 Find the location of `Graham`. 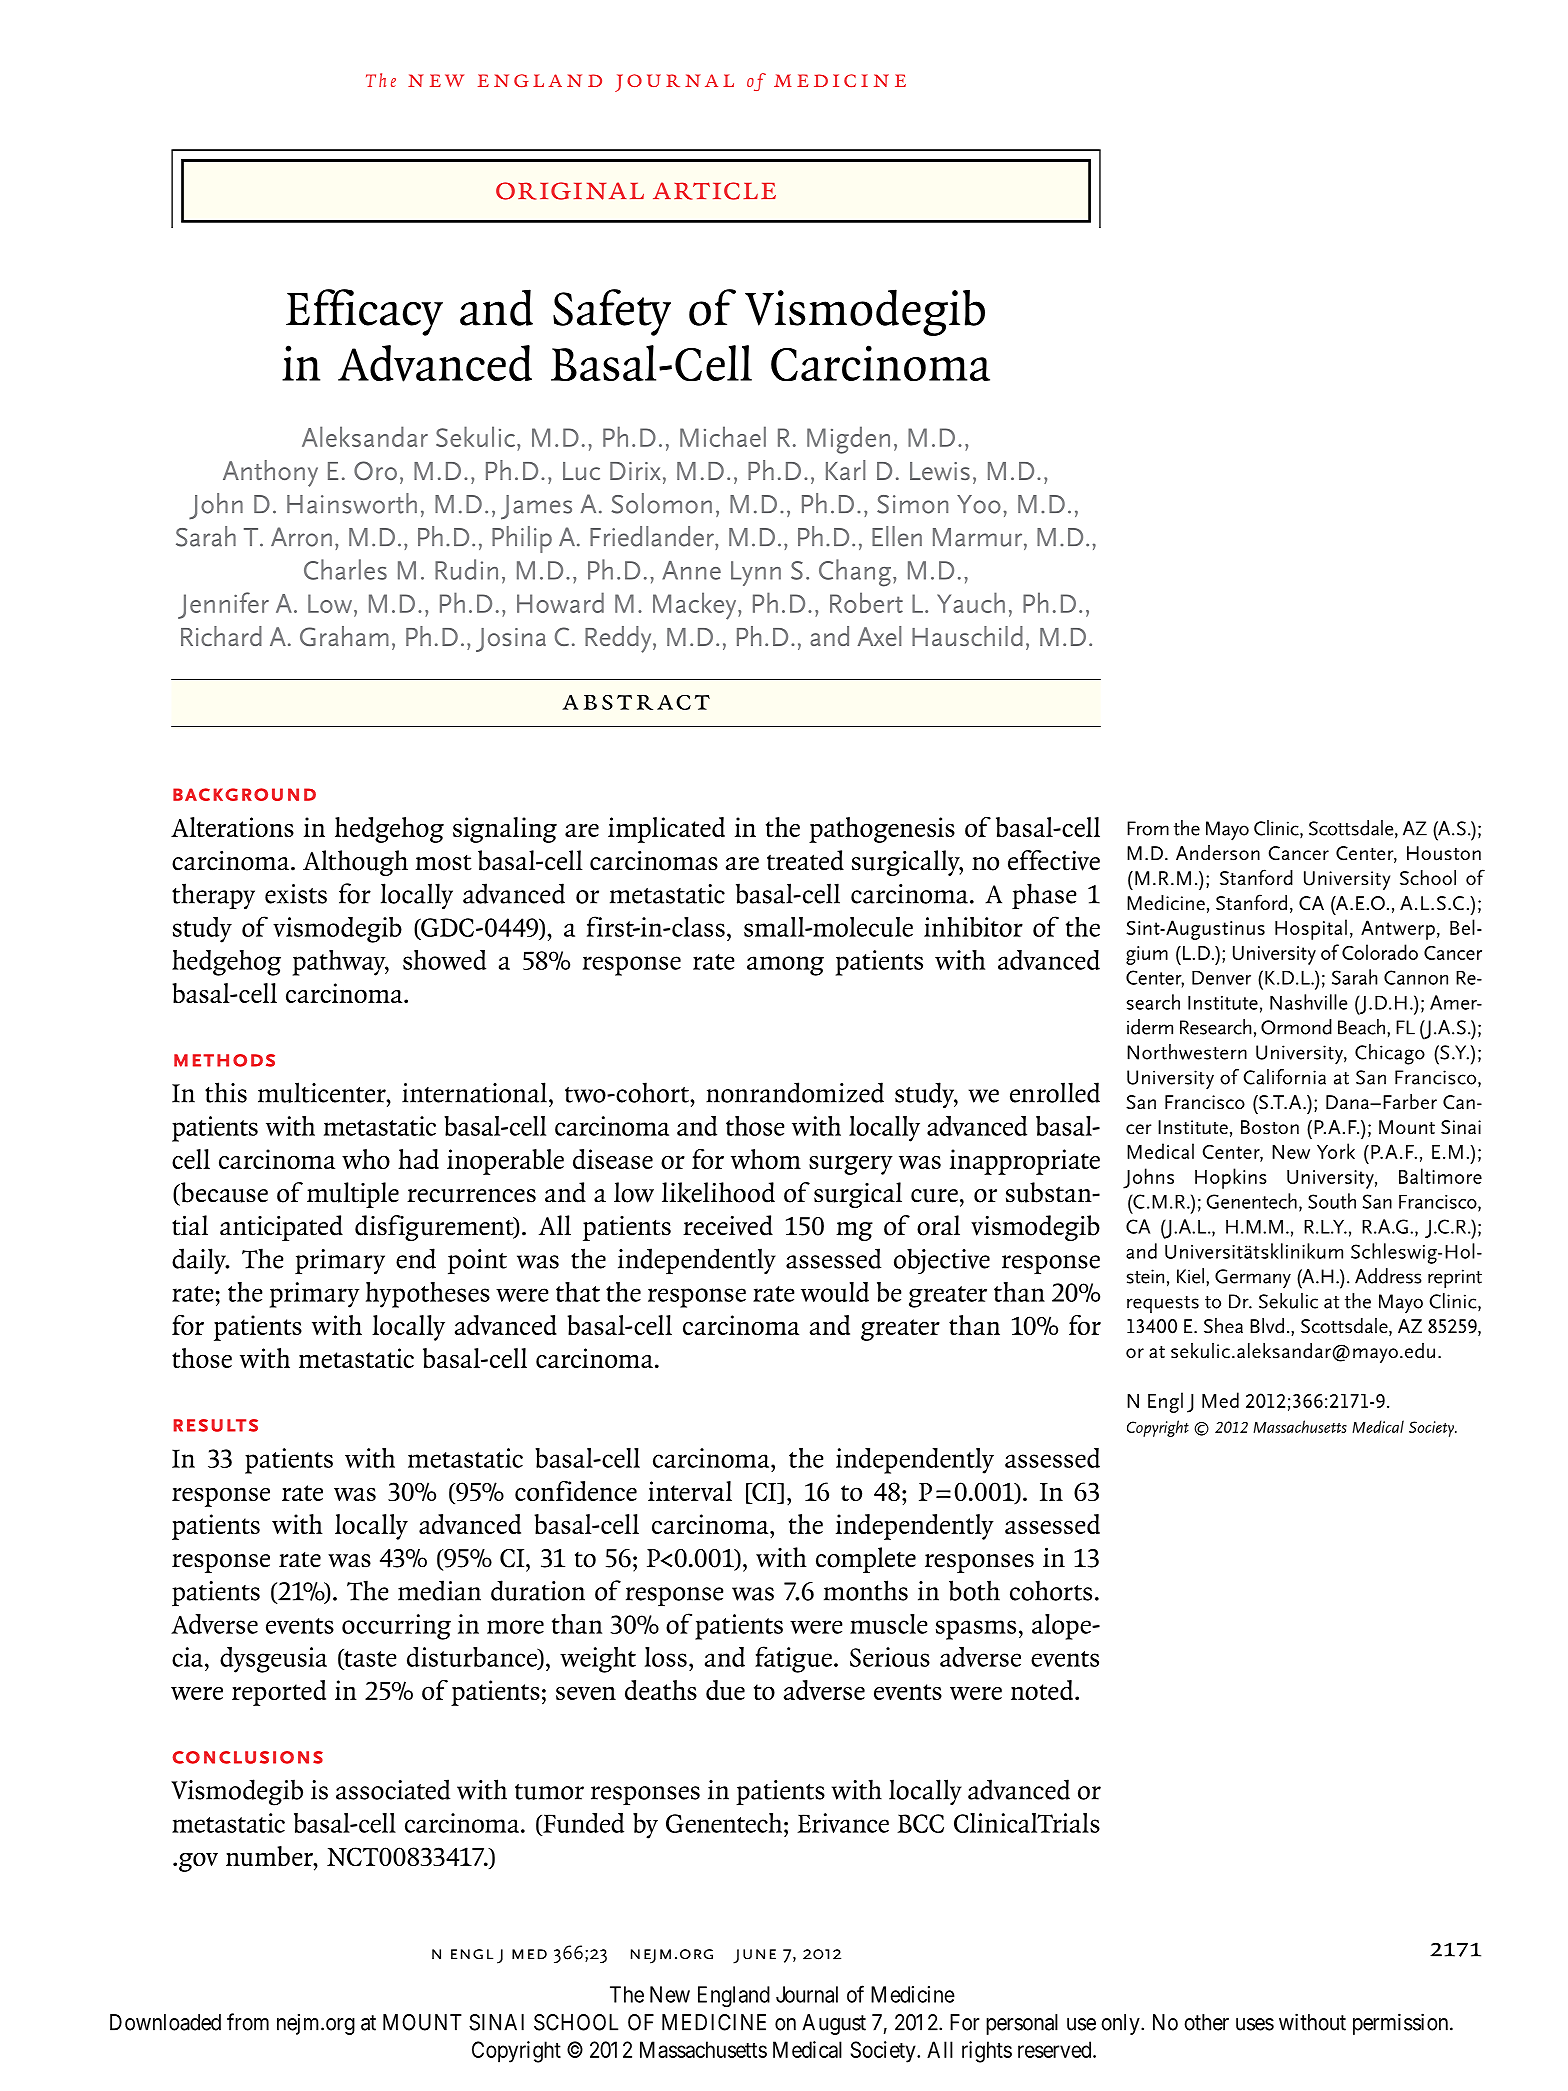

Graham is located at coordinates (344, 636).
